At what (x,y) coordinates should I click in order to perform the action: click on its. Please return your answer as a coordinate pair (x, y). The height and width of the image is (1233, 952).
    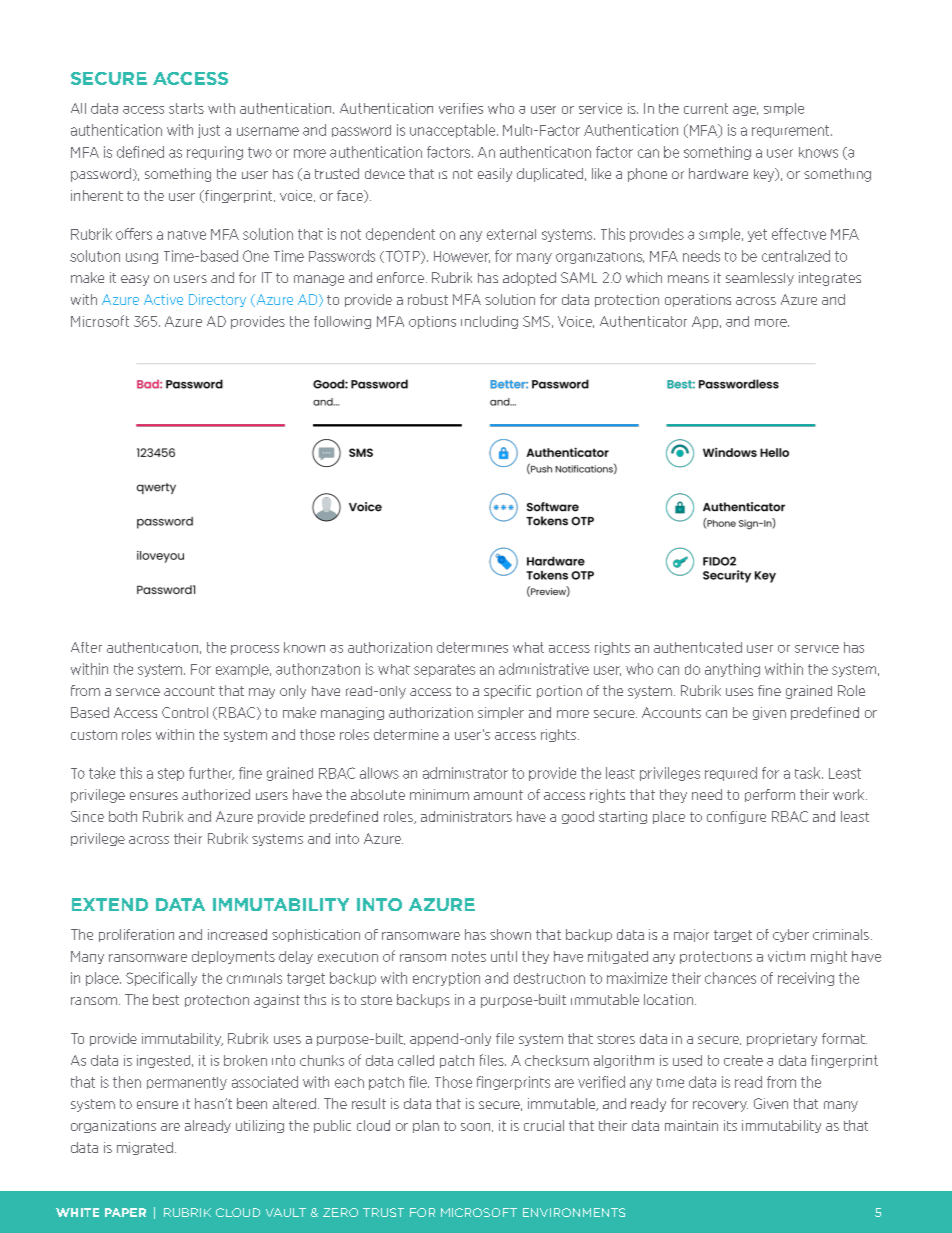
    Looking at the image, I should click on (730, 1125).
